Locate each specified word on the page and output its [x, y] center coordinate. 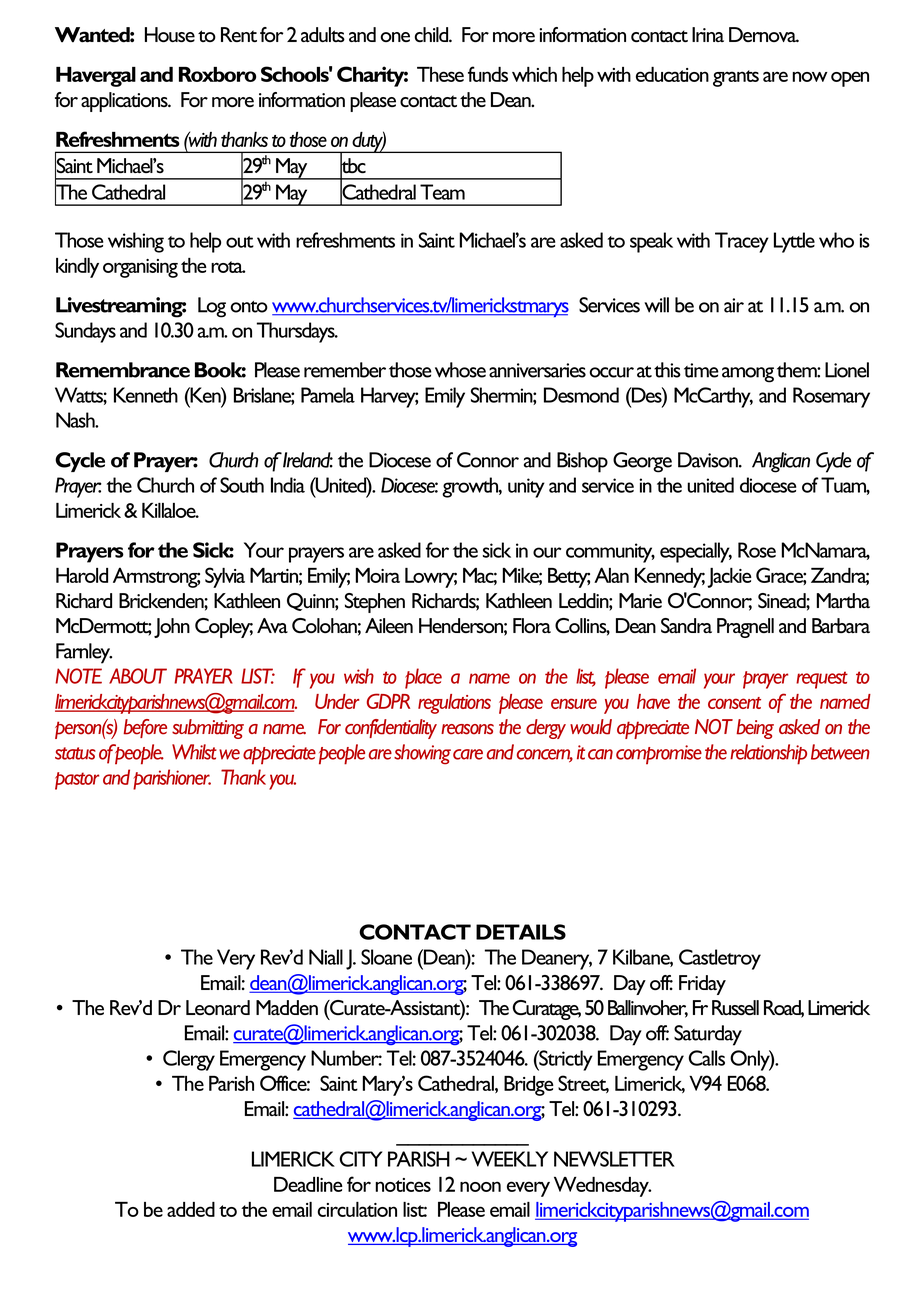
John [172, 628]
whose [460, 370]
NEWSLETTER [614, 1159]
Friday [702, 985]
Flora [532, 625]
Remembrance [123, 370]
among [748, 375]
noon [480, 1186]
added [191, 1209]
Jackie [729, 578]
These [440, 74]
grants [736, 78]
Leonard [218, 1007]
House [170, 34]
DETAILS [521, 932]
